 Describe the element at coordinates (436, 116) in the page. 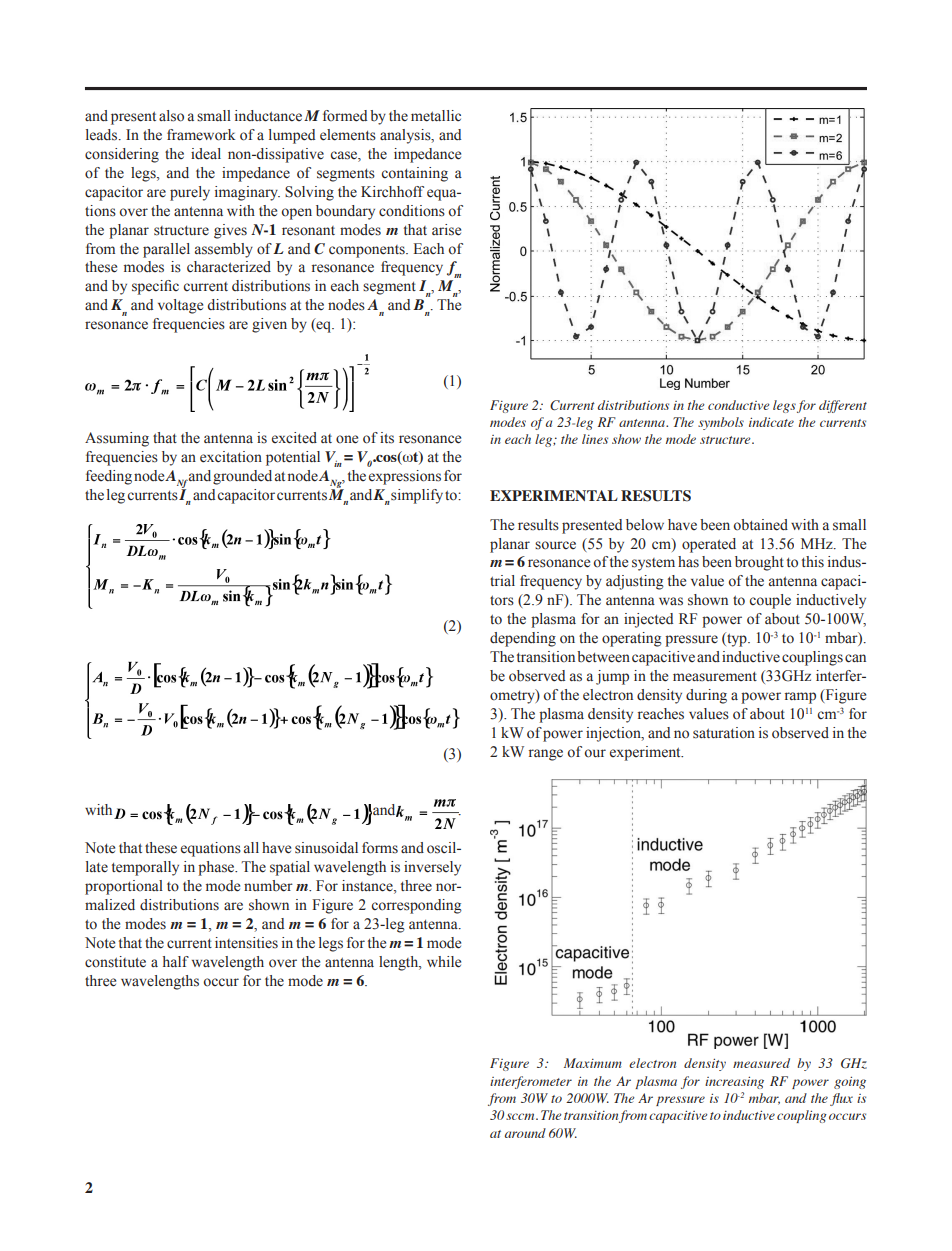

I see `metallic` at that location.
